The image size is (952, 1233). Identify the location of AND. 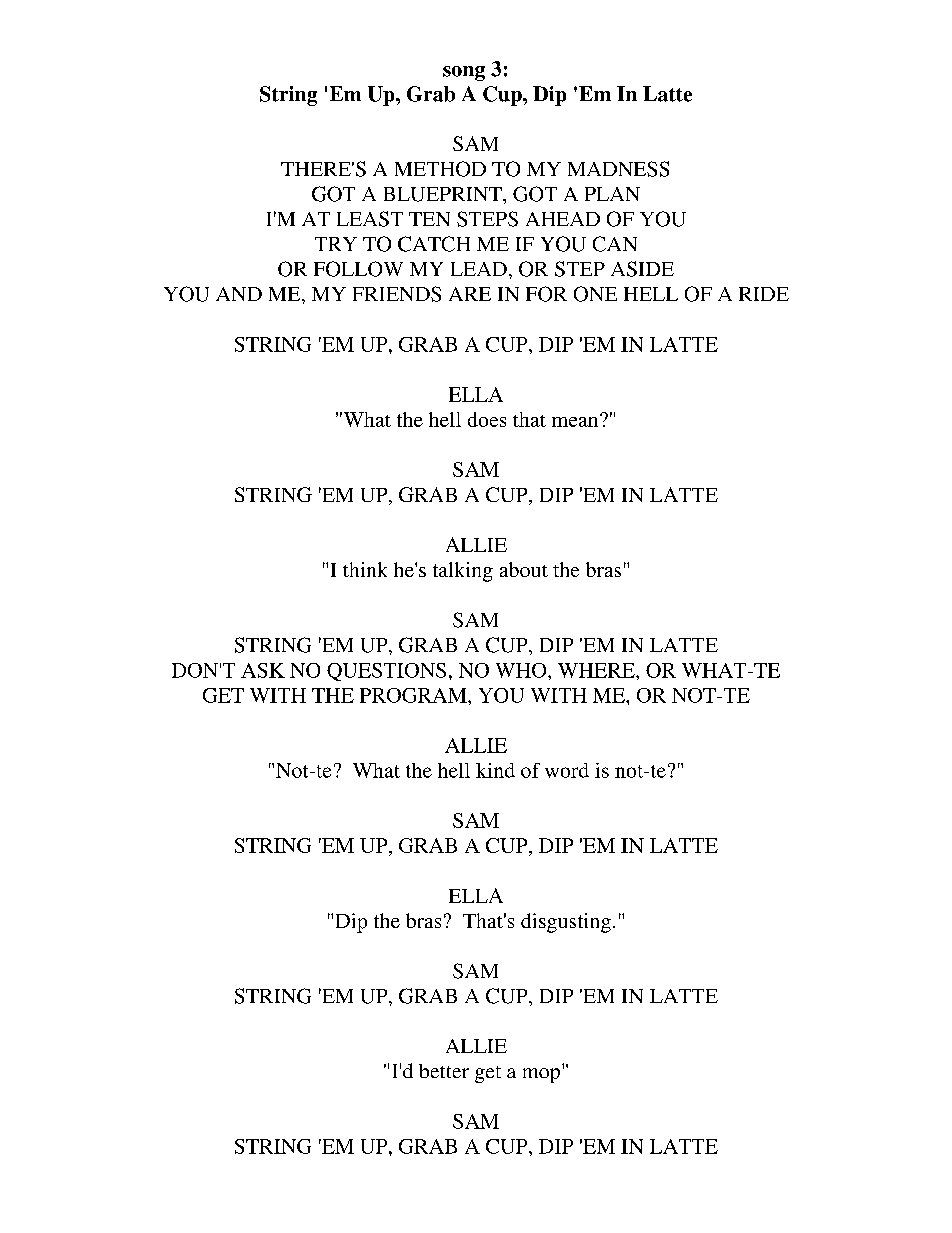
(239, 294).
